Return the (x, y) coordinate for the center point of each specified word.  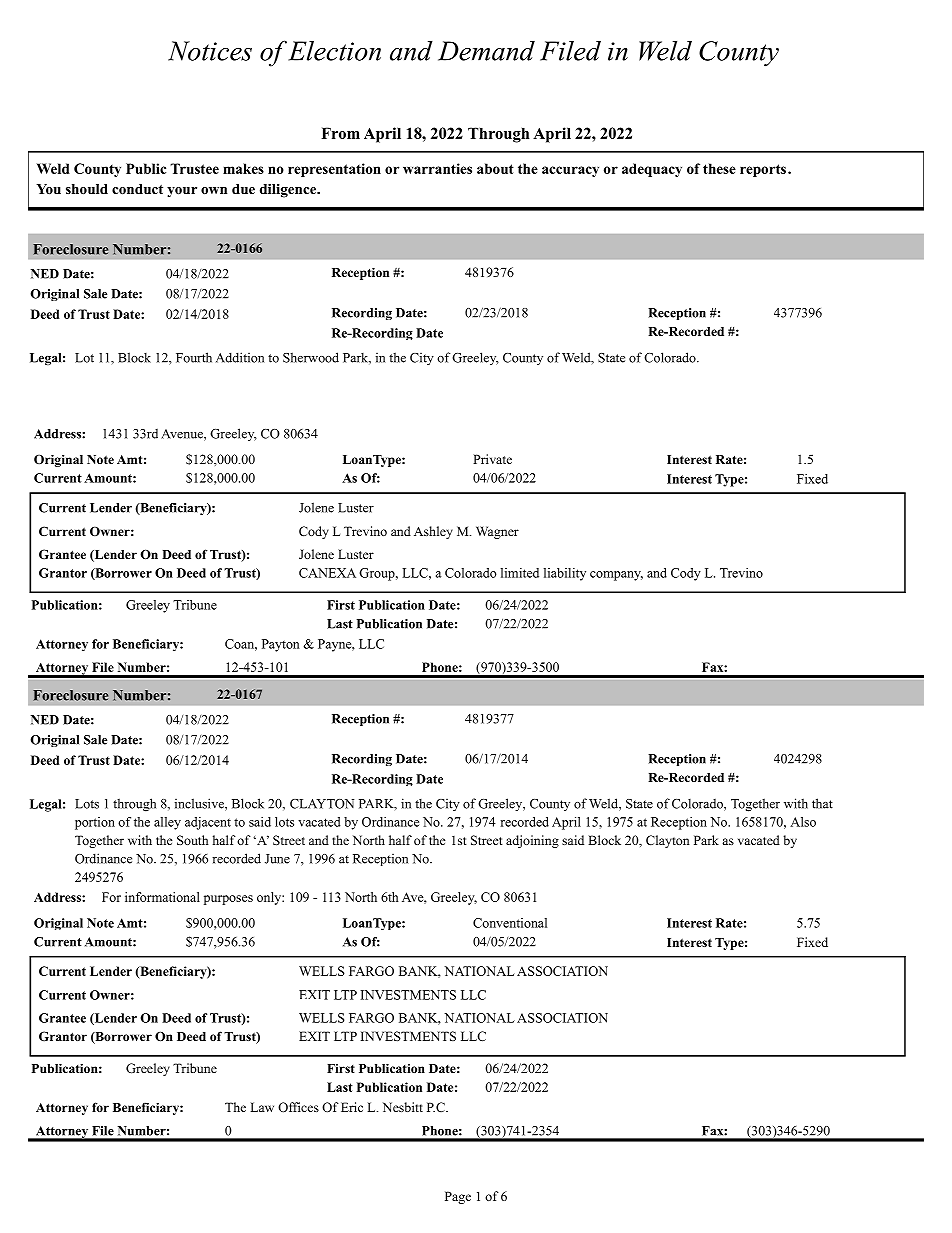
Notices (210, 51)
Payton (280, 645)
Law (262, 1107)
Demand (486, 51)
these (719, 168)
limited (520, 573)
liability (565, 574)
